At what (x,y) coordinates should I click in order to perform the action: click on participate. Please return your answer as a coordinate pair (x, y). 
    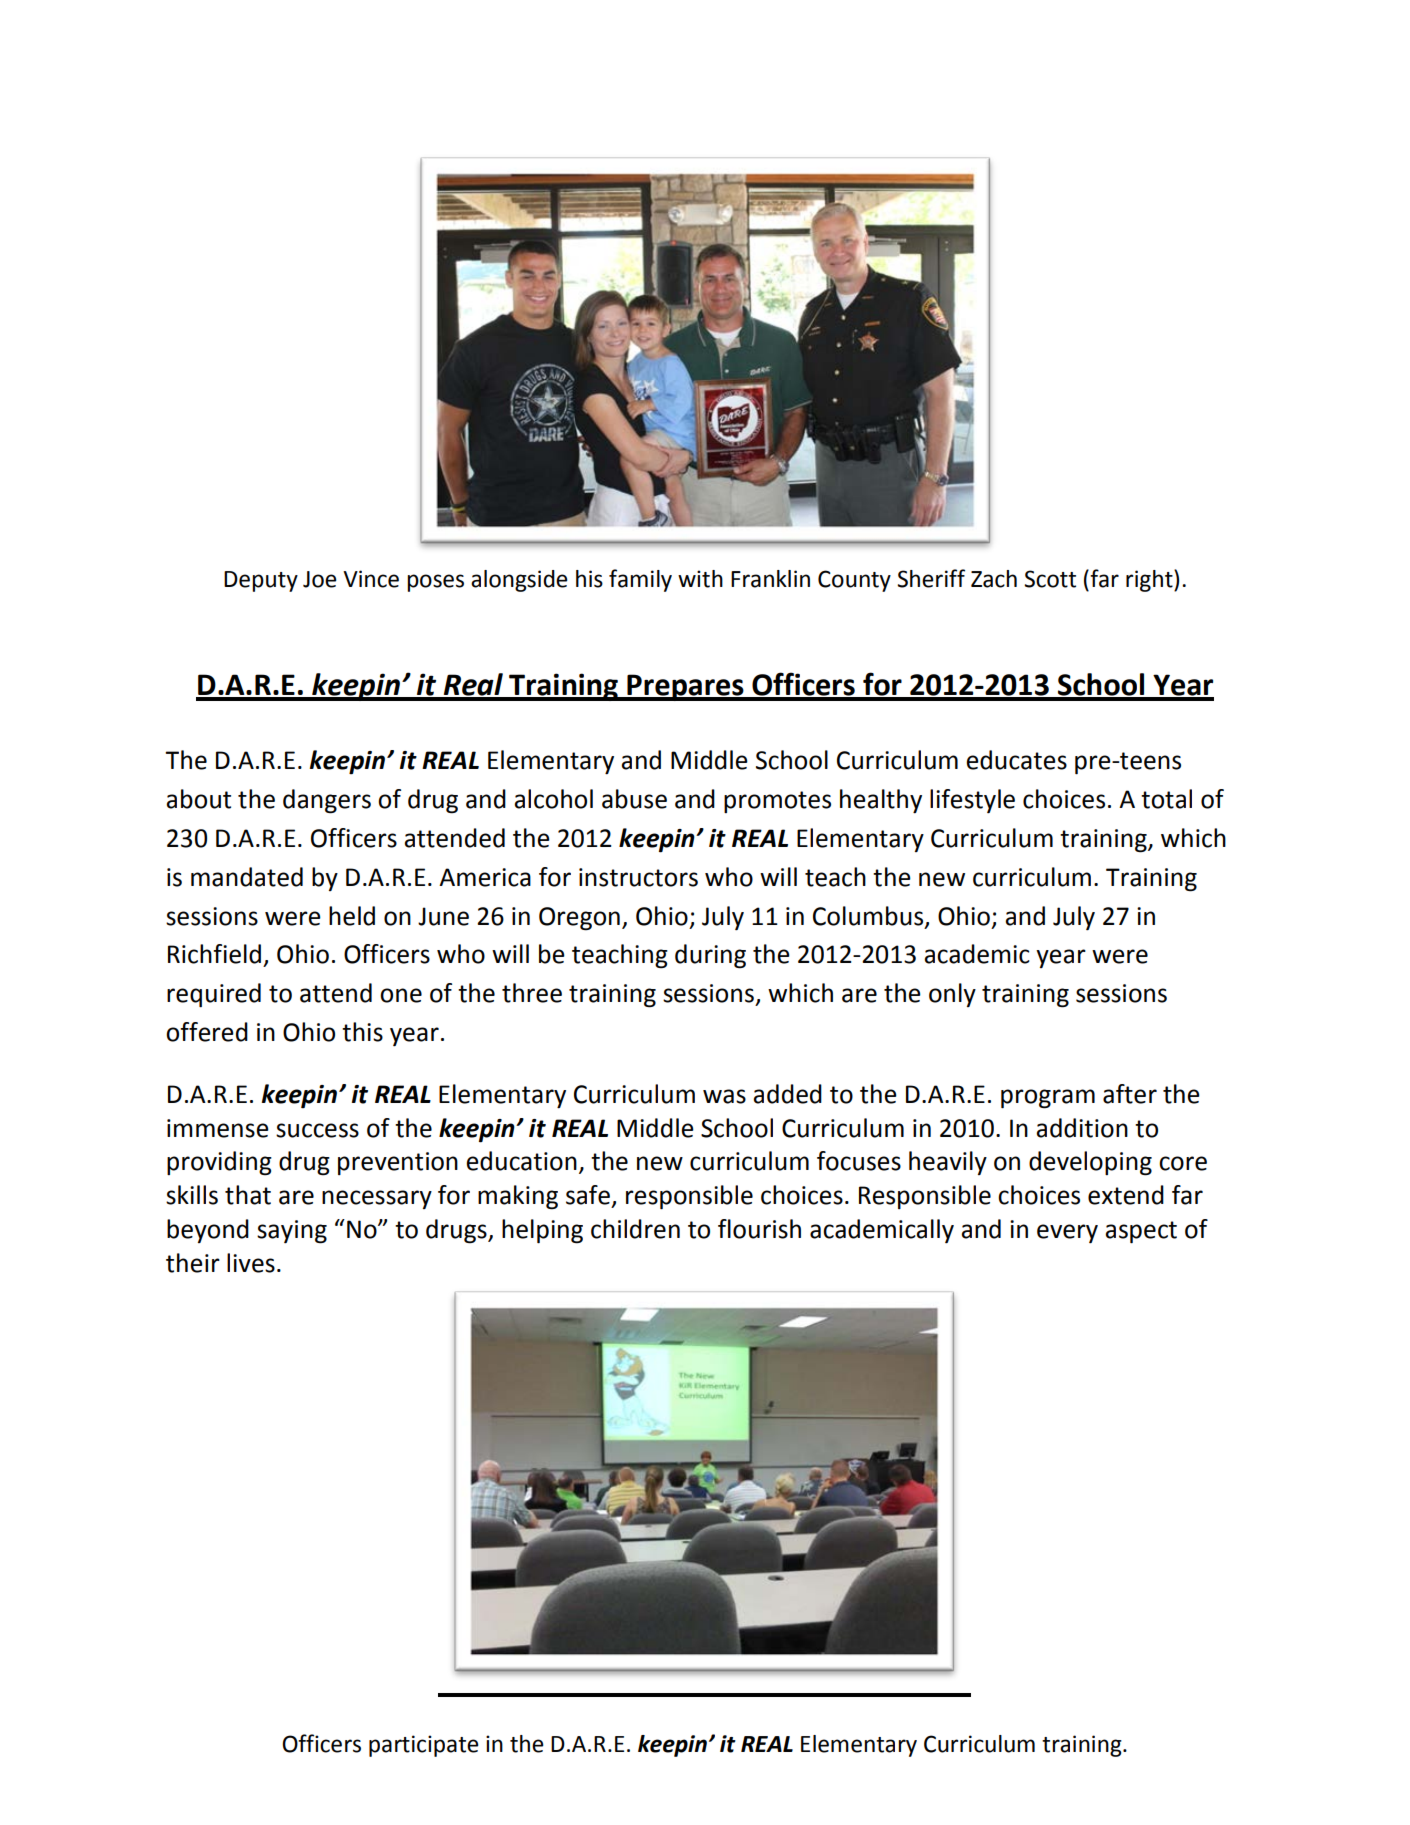
    Looking at the image, I should click on (424, 1746).
